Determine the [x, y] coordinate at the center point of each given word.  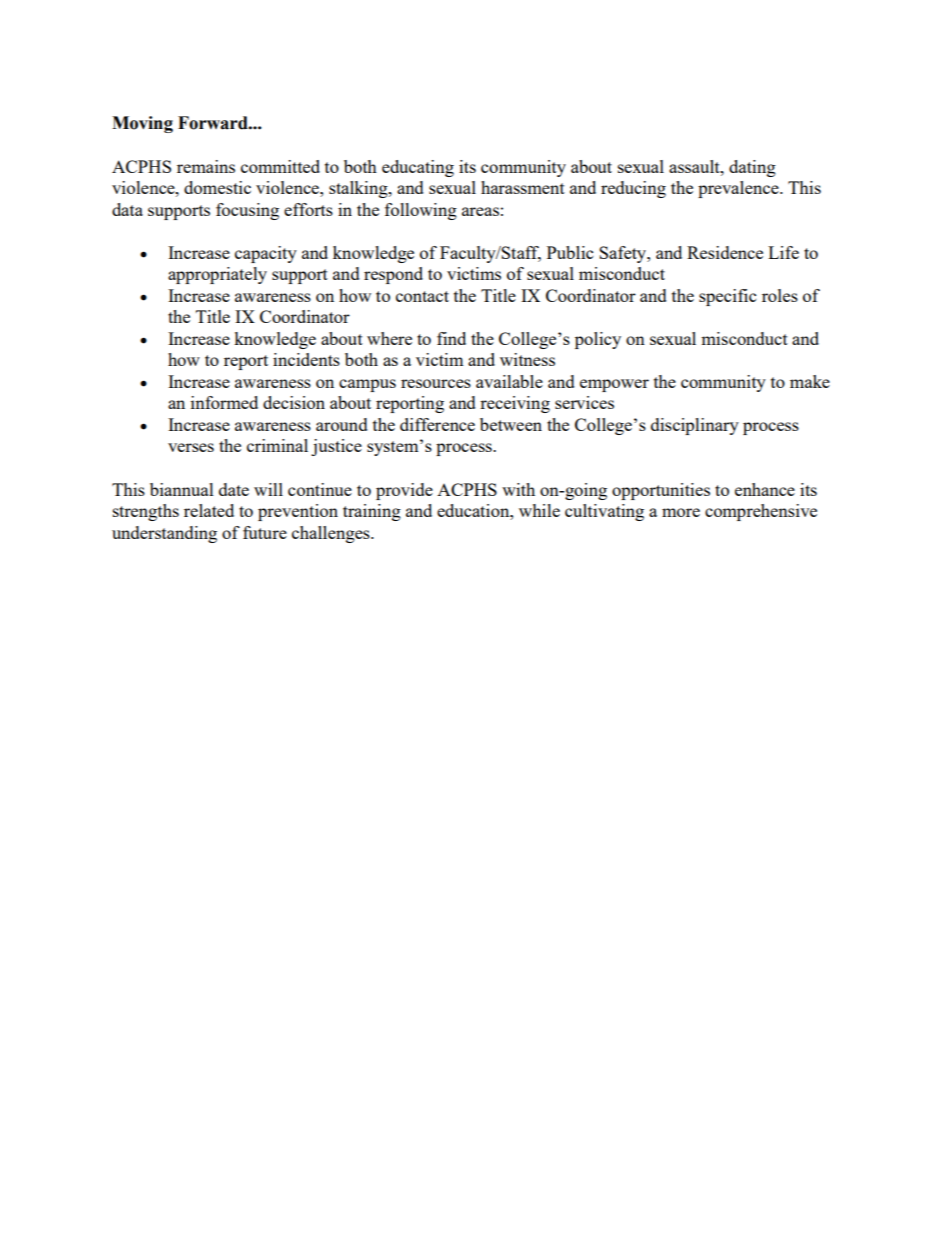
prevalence [739, 189]
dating [752, 168]
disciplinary [695, 426]
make [810, 381]
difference [437, 424]
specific [727, 297]
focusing [247, 211]
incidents [306, 359]
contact [422, 296]
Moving [142, 124]
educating [418, 168]
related [209, 510]
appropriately [217, 275]
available [509, 381]
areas [480, 211]
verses [191, 447]
